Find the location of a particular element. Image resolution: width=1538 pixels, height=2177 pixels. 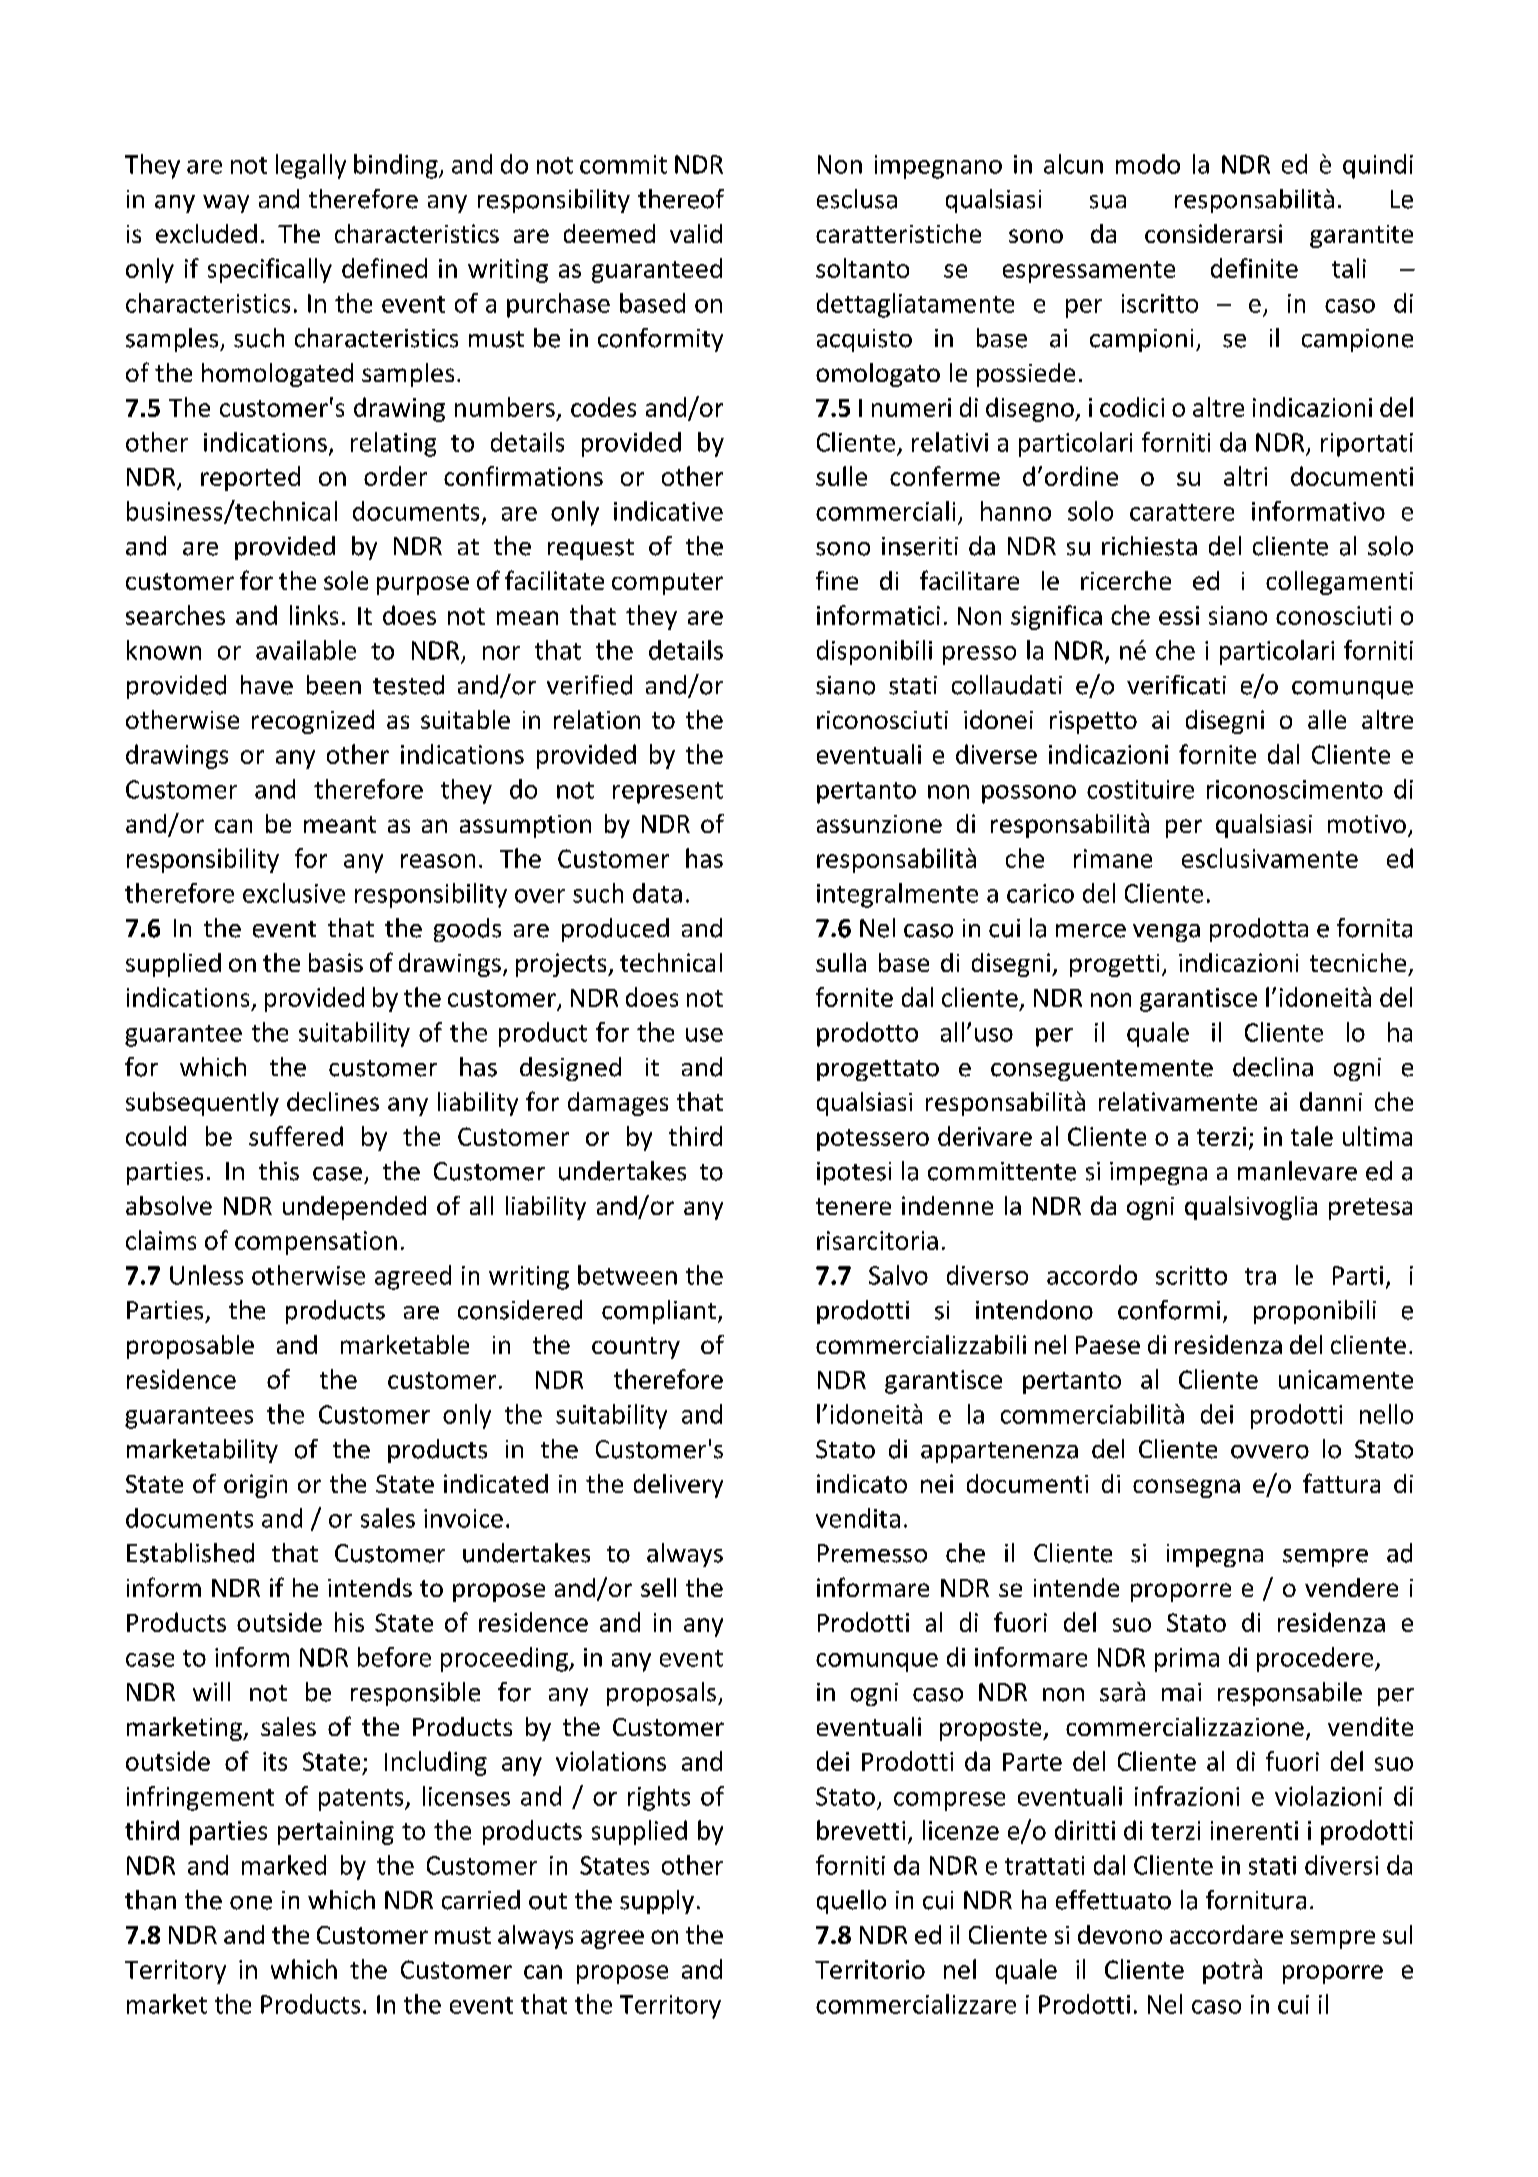

marked is located at coordinates (284, 1865).
